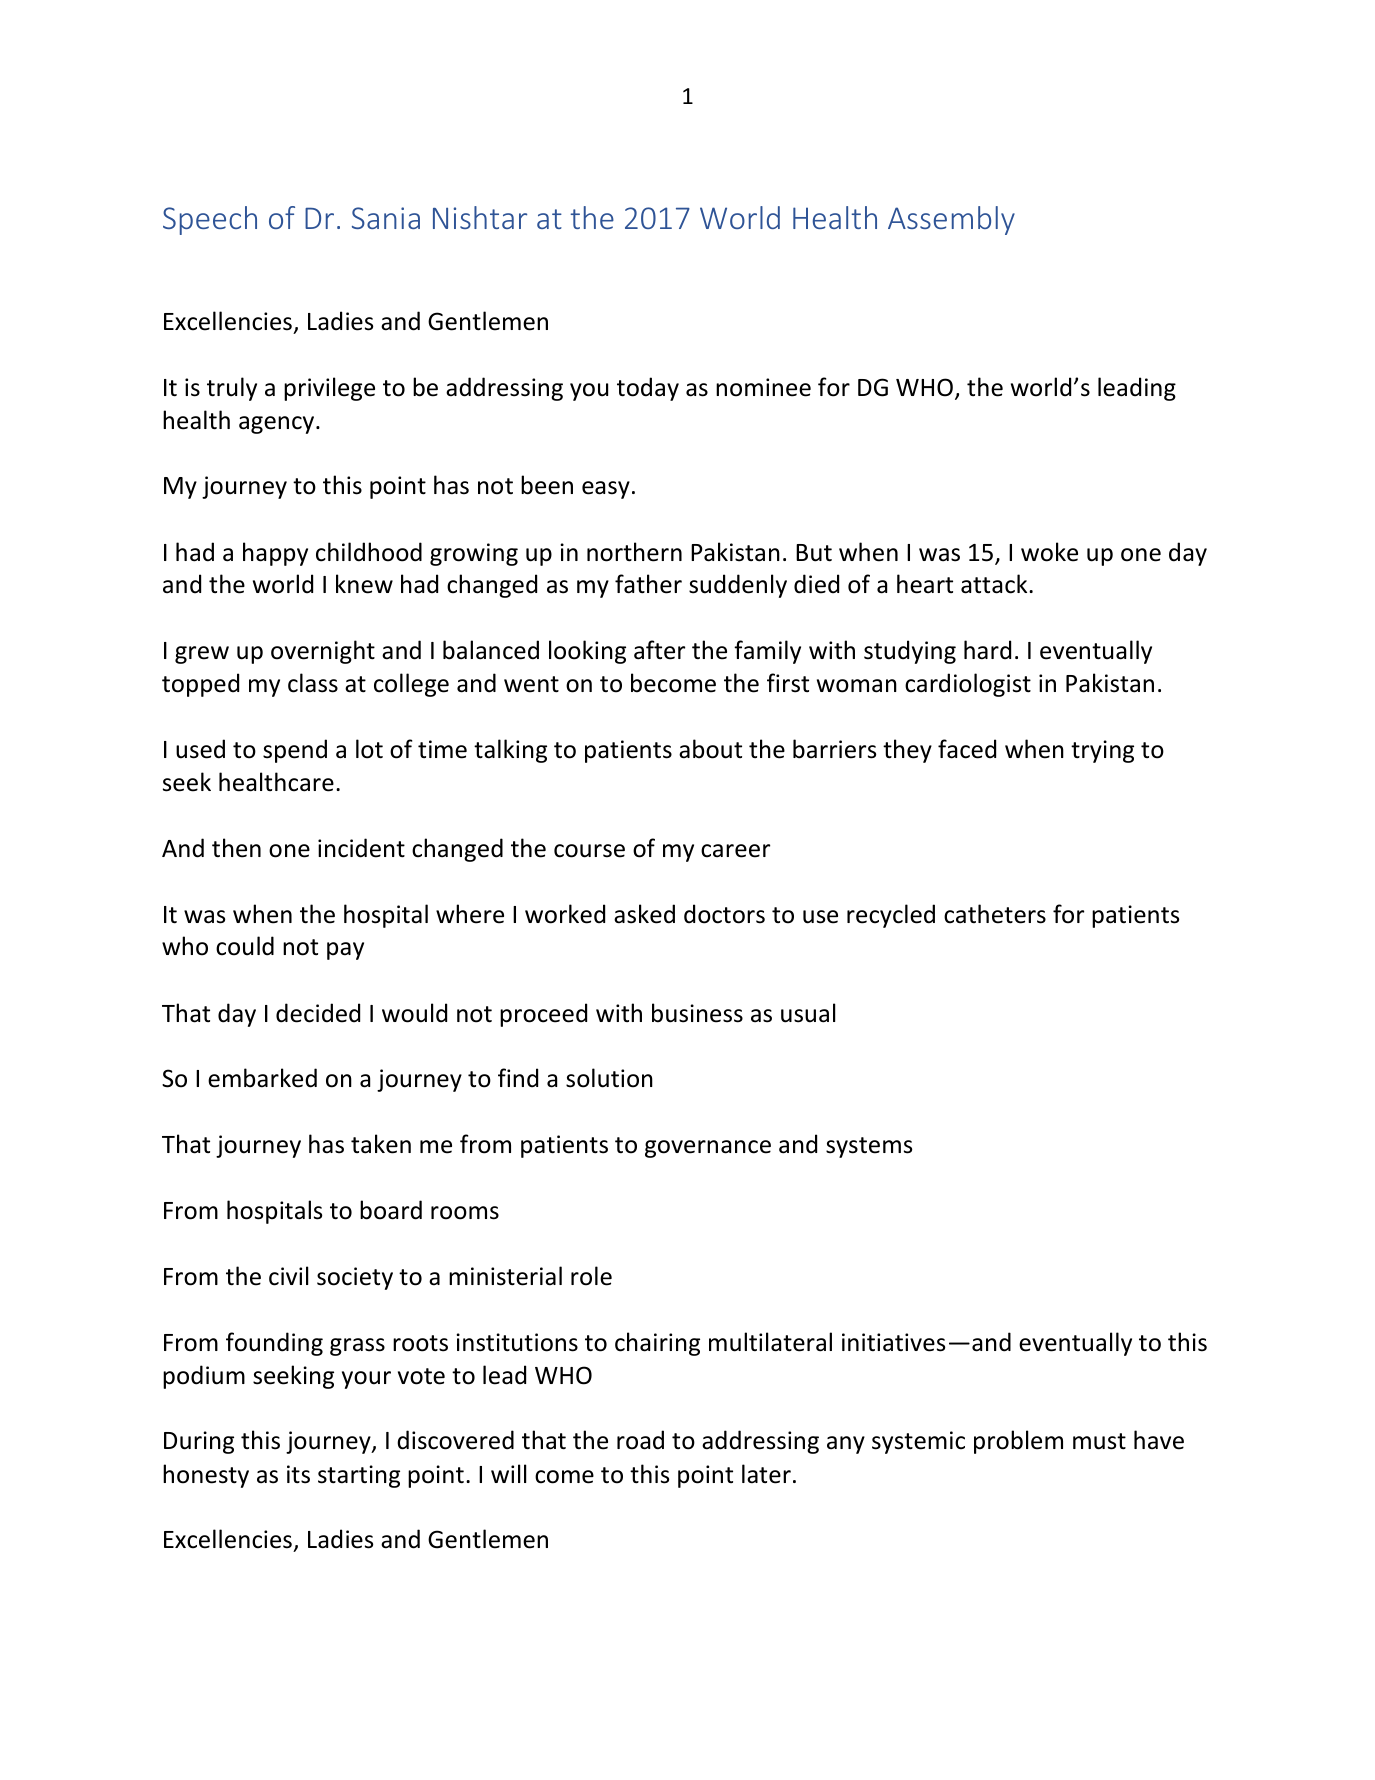 The width and height of the document is (1375, 1780). Describe the element at coordinates (210, 220) in the document. I see `Speech` at that location.
